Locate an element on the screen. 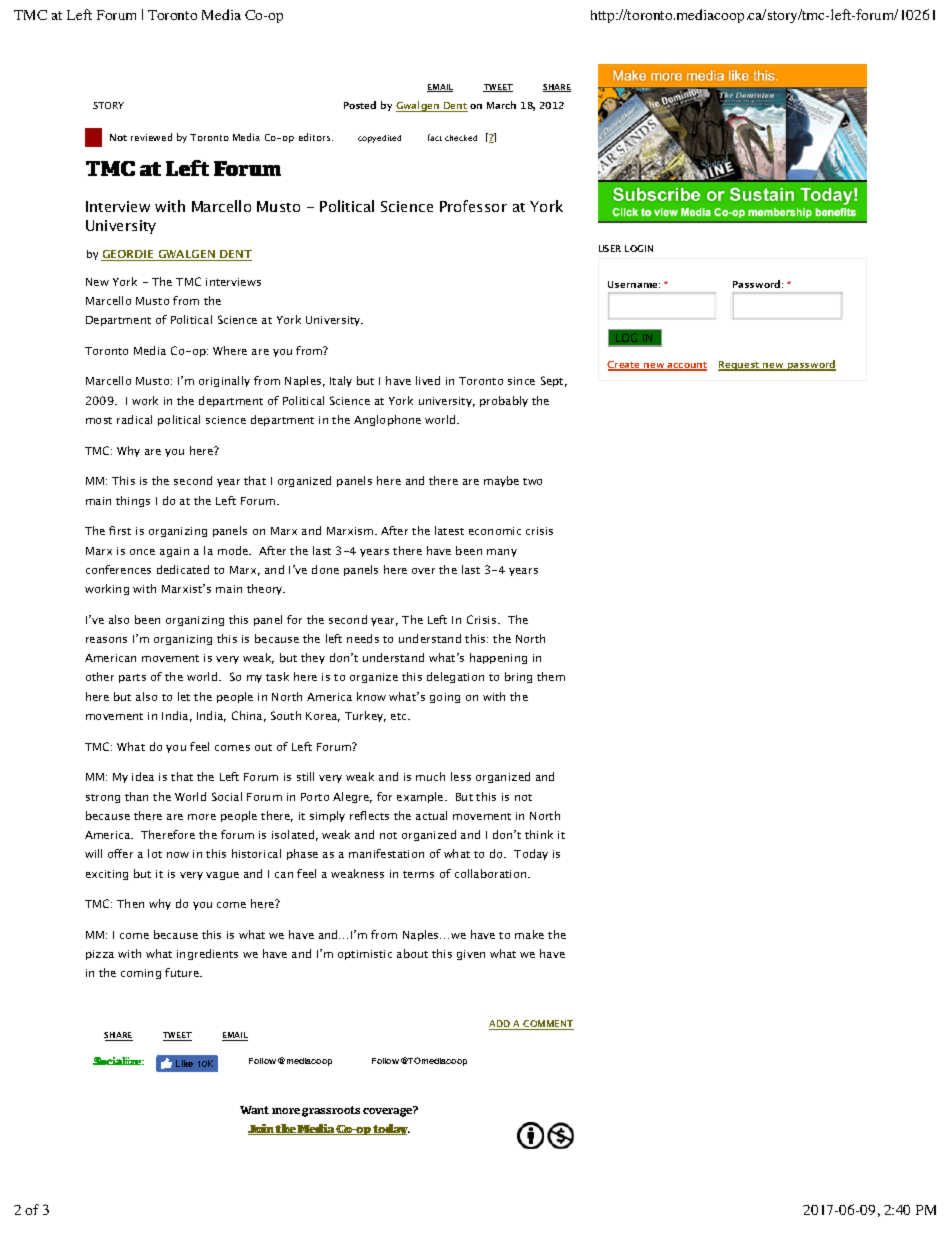  reviewed is located at coordinates (151, 137).
